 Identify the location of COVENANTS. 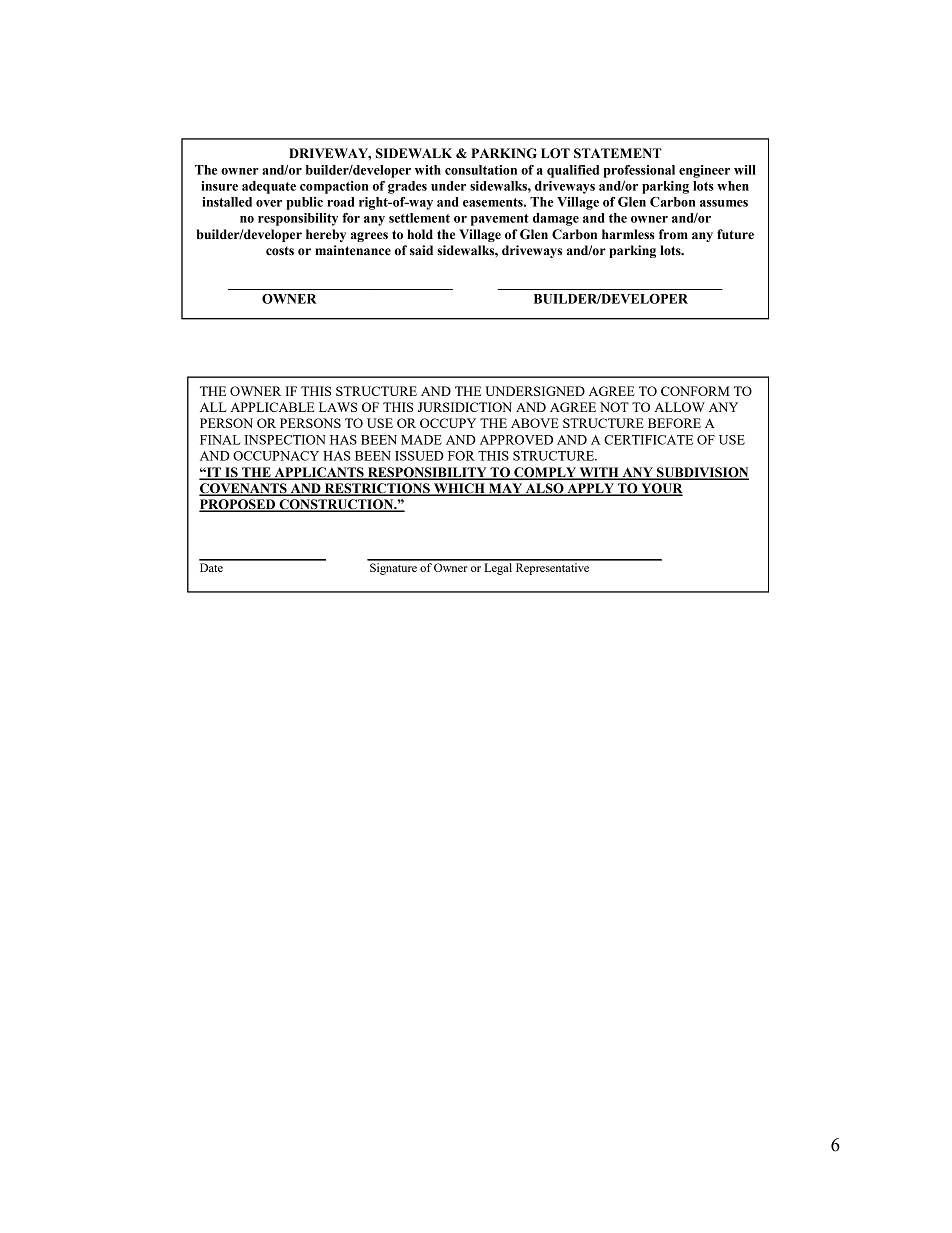
(244, 489).
